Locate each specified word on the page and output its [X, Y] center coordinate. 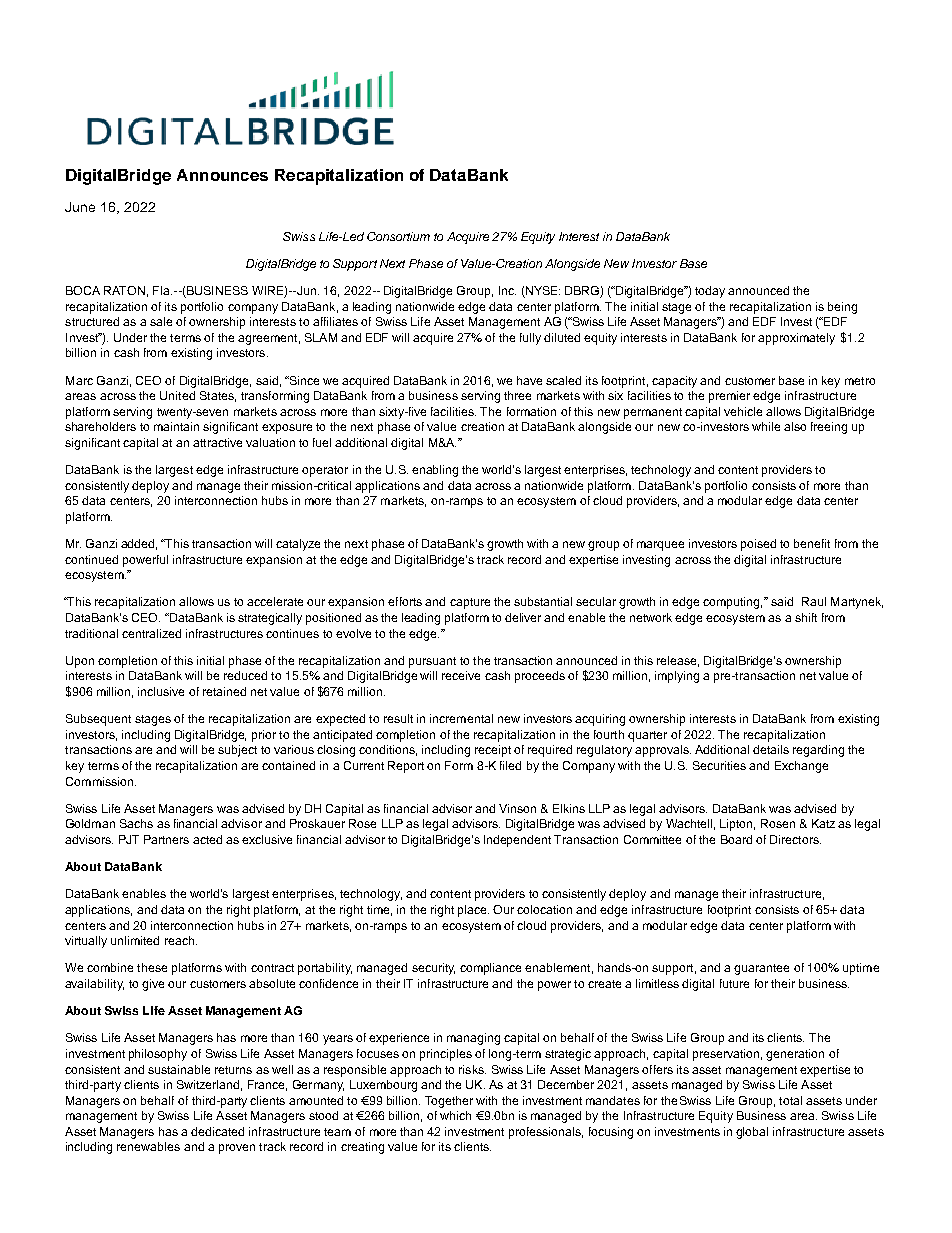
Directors [795, 839]
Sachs [136, 823]
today [710, 292]
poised [758, 545]
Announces [222, 175]
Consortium [398, 236]
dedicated [217, 1131]
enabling [435, 471]
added [139, 544]
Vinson [517, 808]
